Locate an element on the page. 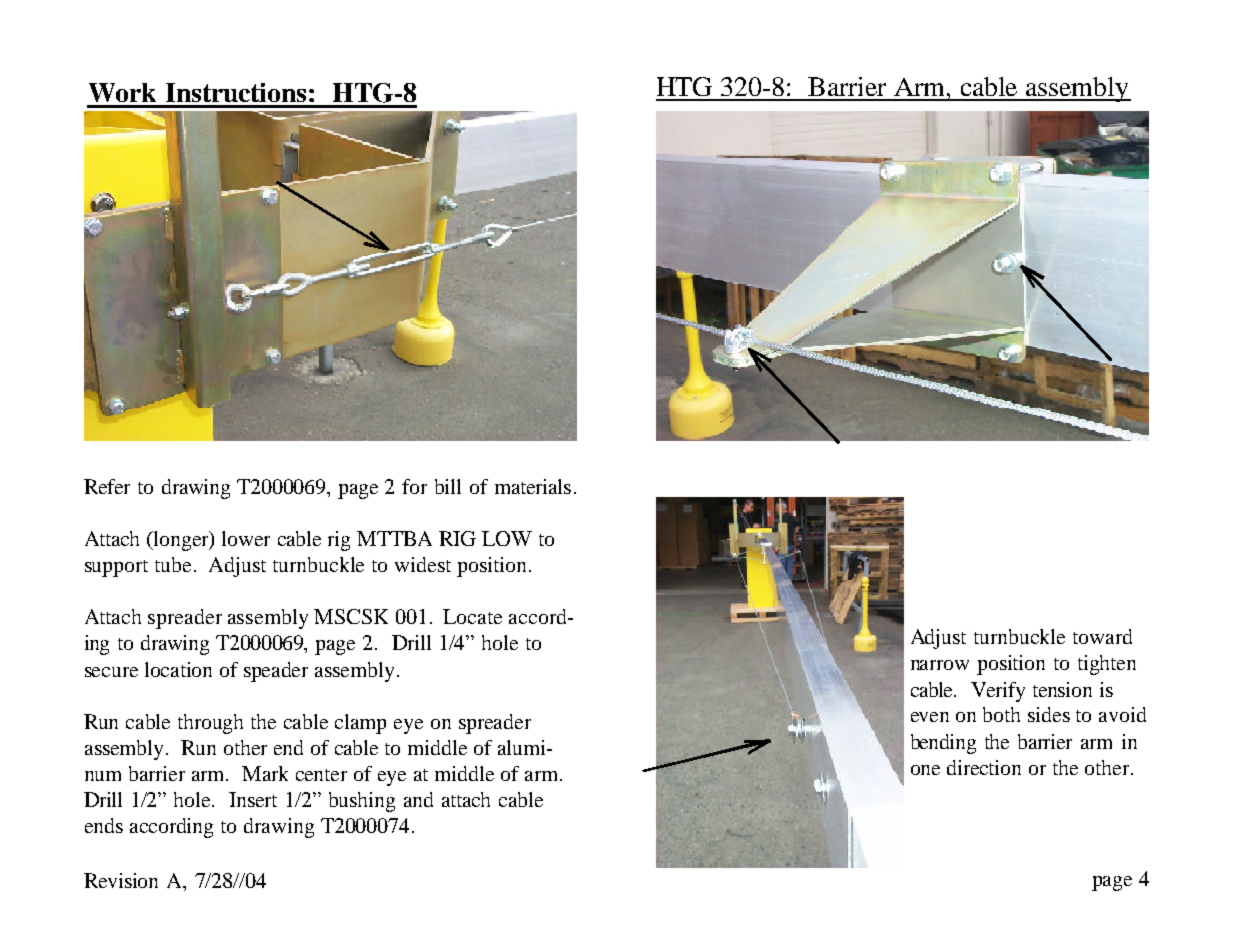 The height and width of the document is (952, 1233). materials is located at coordinates (533, 486).
